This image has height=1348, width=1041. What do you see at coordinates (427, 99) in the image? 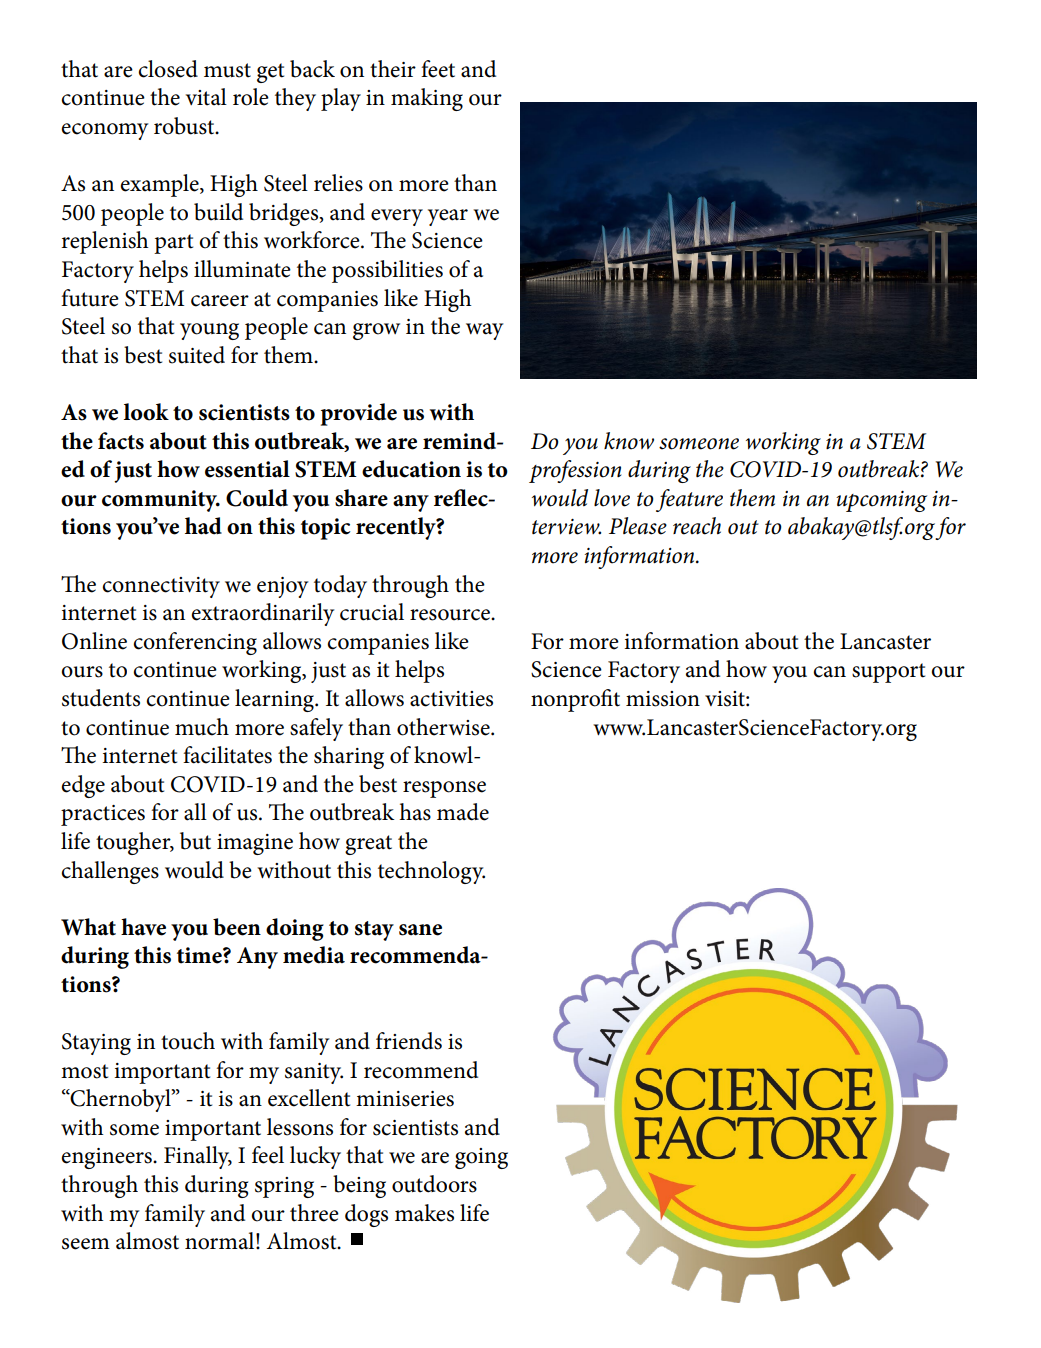
I see `making` at bounding box center [427, 99].
